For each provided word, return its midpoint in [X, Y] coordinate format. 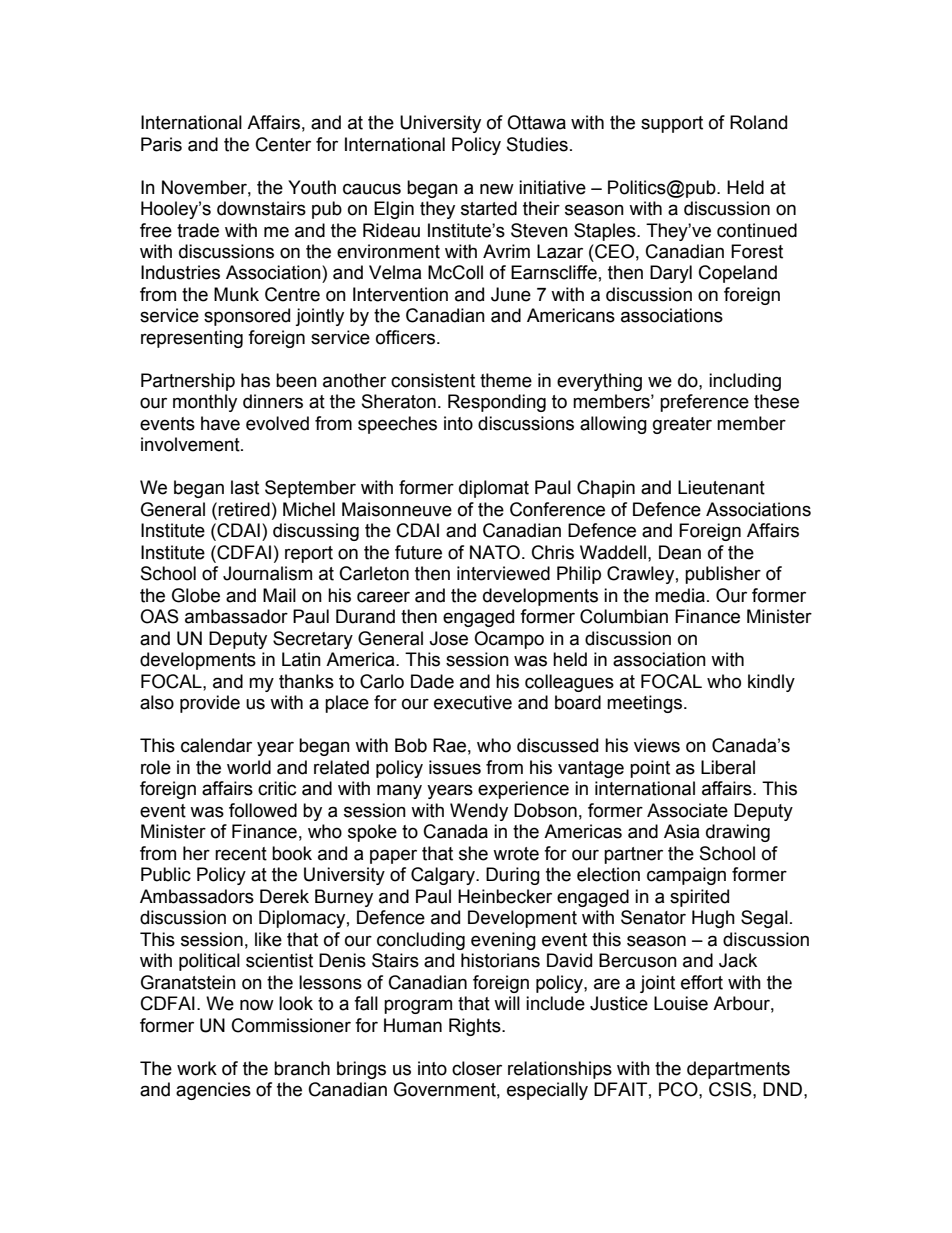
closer [477, 1068]
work [197, 1068]
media [680, 595]
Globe [196, 595]
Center [283, 144]
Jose [448, 638]
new [497, 189]
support [672, 124]
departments [738, 1070]
